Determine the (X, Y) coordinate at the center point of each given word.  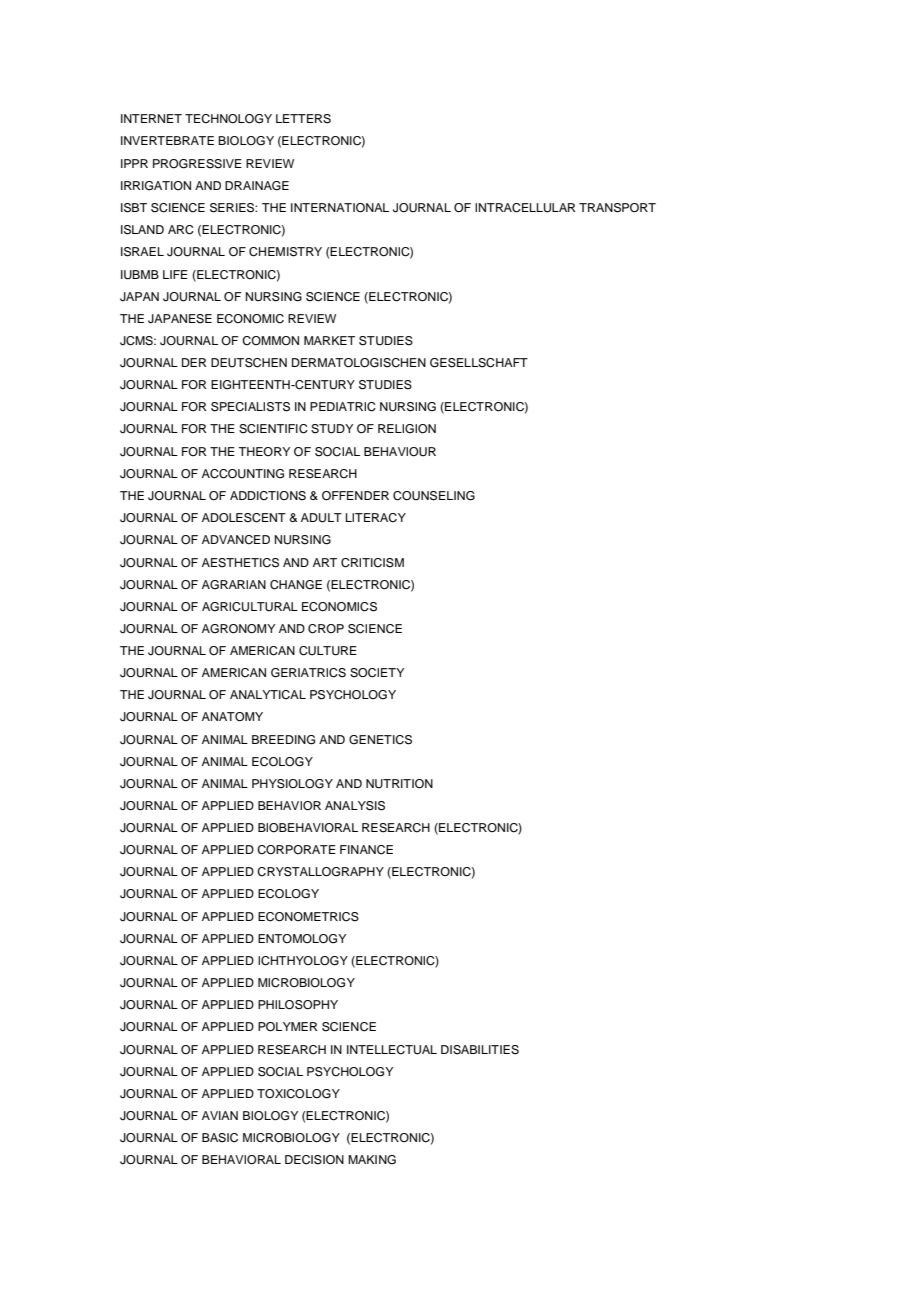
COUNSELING (434, 496)
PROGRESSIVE (197, 164)
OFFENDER (355, 496)
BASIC (220, 1138)
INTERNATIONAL (340, 208)
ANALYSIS (355, 806)
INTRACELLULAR (525, 208)
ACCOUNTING (243, 474)
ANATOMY (232, 717)
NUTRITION (399, 784)
